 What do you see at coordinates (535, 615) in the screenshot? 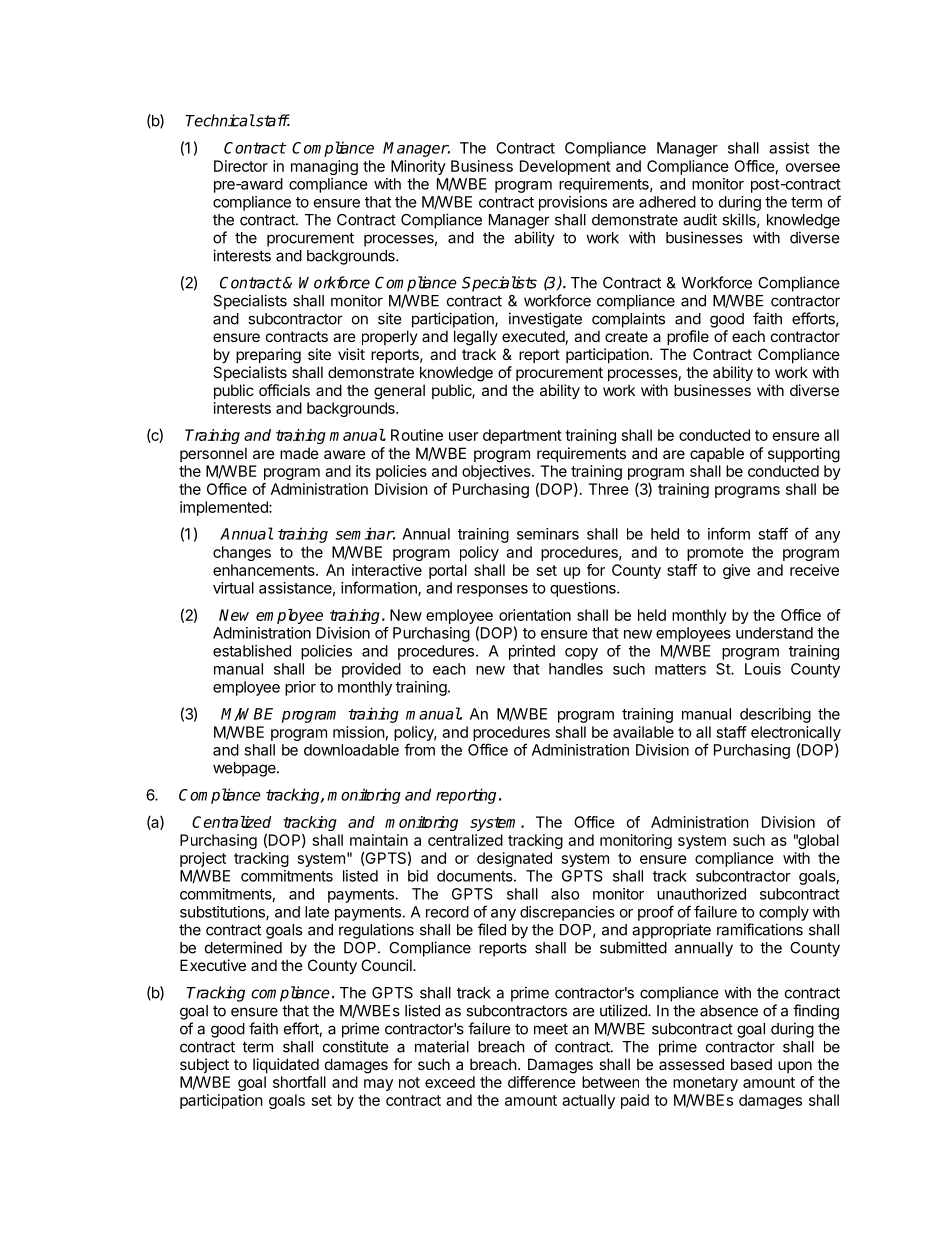
I see `orientation` at bounding box center [535, 615].
